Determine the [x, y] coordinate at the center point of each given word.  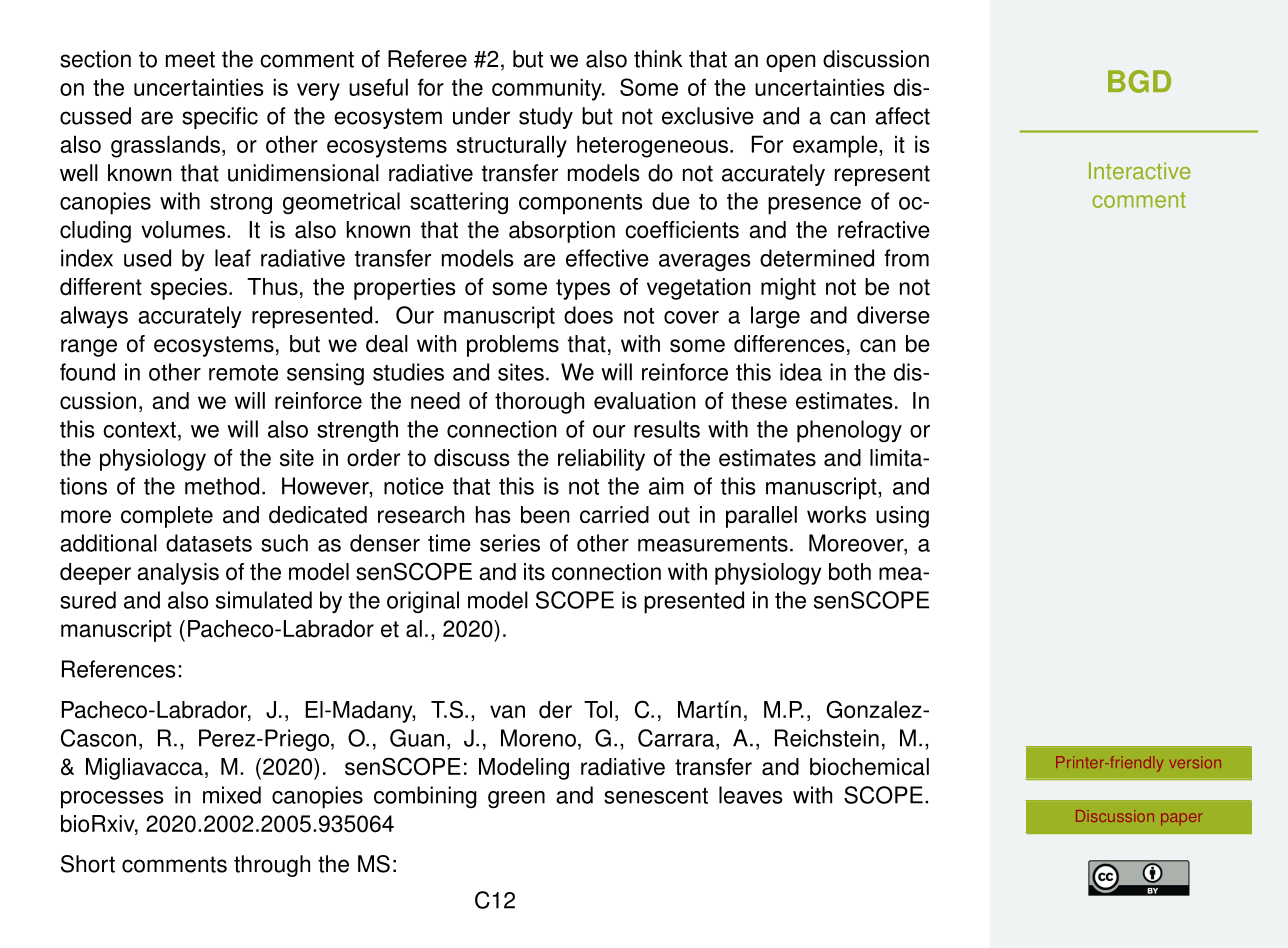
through [272, 866]
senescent [656, 796]
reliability [601, 460]
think [658, 59]
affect [902, 116]
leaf [233, 258]
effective [607, 258]
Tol [598, 709]
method [222, 486]
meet [190, 59]
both [850, 572]
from [906, 258]
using [902, 517]
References [119, 669]
